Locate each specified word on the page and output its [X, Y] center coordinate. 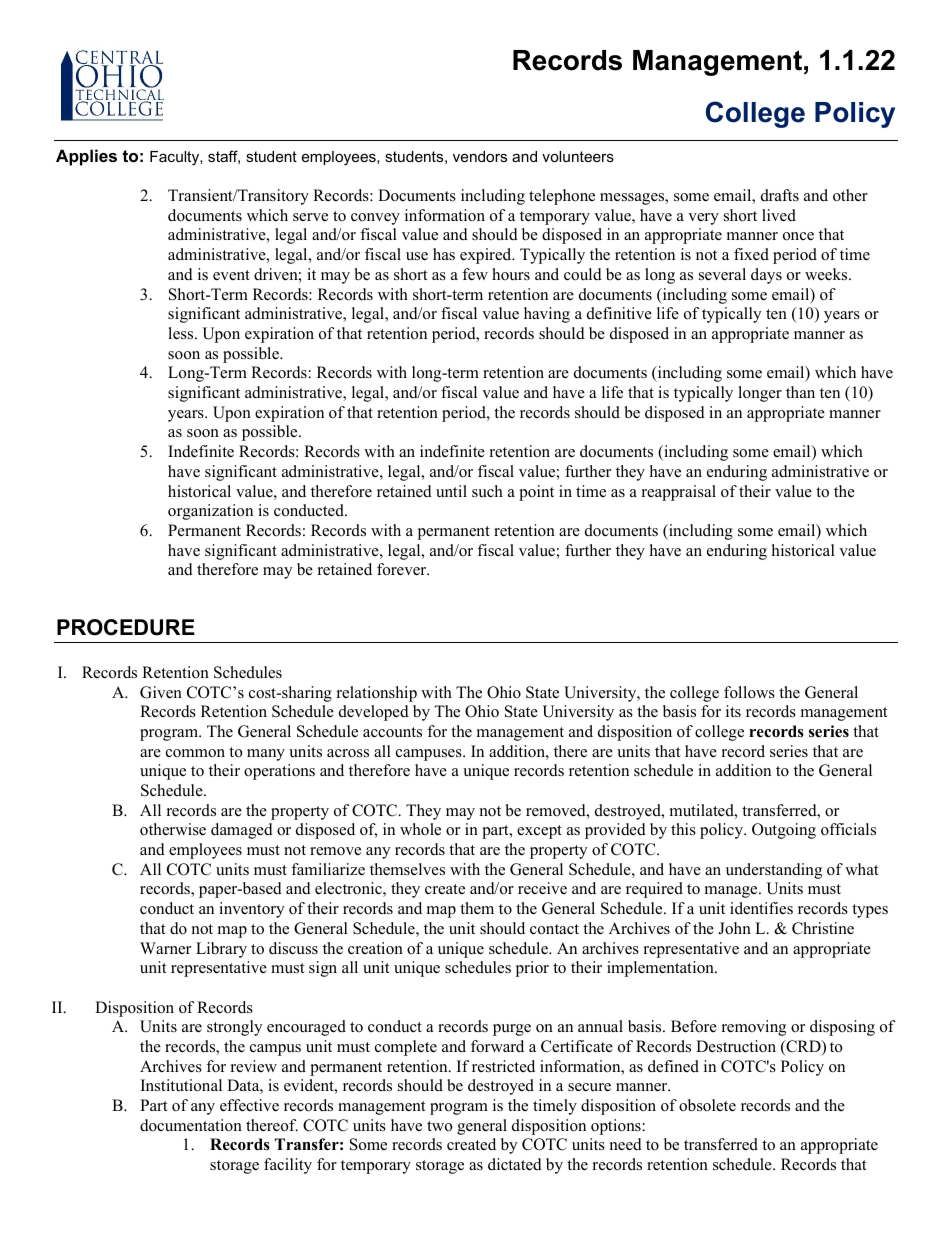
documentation [191, 1125]
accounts [392, 732]
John [734, 928]
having [547, 315]
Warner [165, 948]
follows [749, 692]
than [800, 392]
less [182, 333]
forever [403, 569]
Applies [86, 157]
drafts [780, 195]
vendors [480, 156]
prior [532, 969]
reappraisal [679, 493]
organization [210, 512]
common [195, 753]
